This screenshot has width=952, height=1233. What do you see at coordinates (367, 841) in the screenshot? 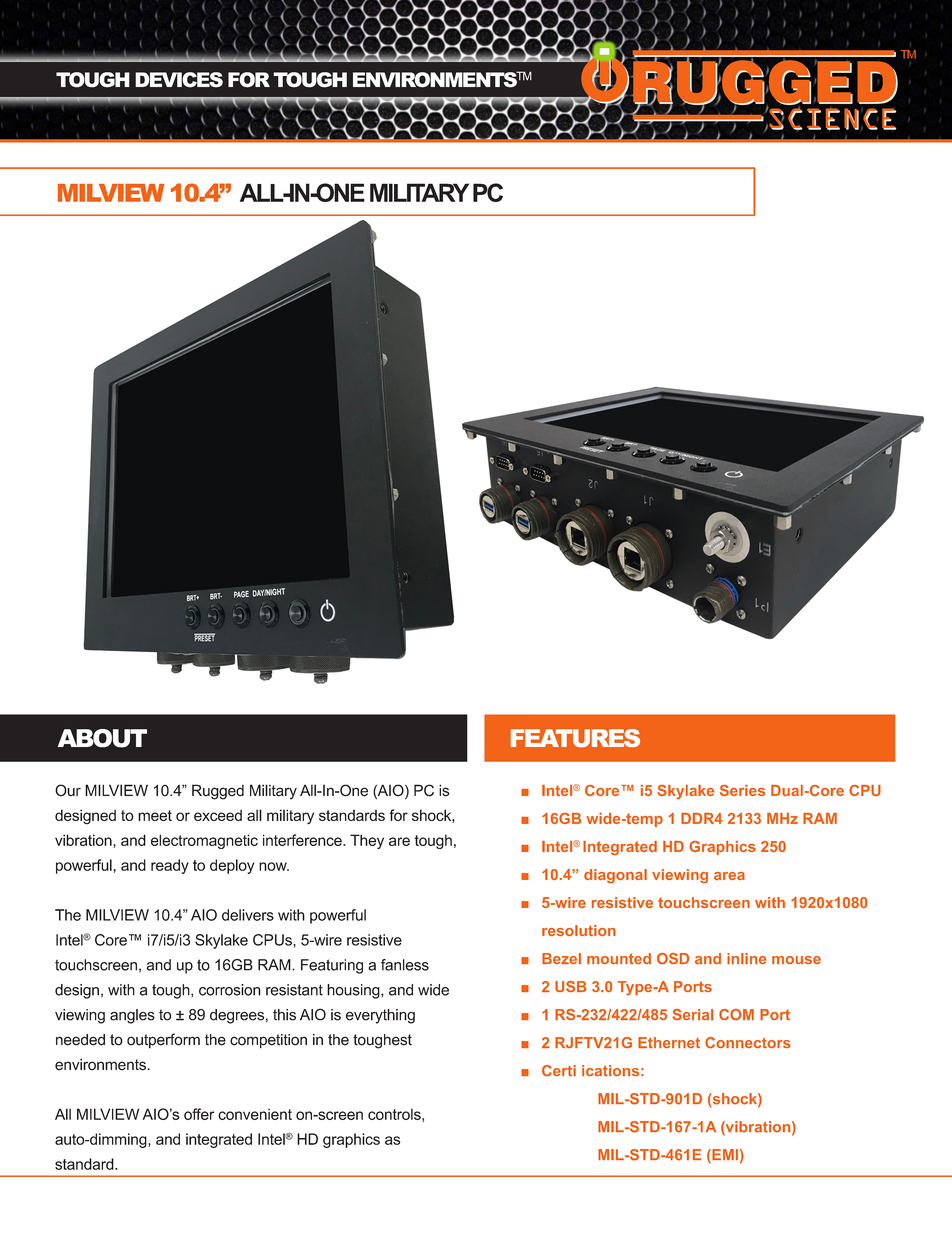
I see `They` at bounding box center [367, 841].
